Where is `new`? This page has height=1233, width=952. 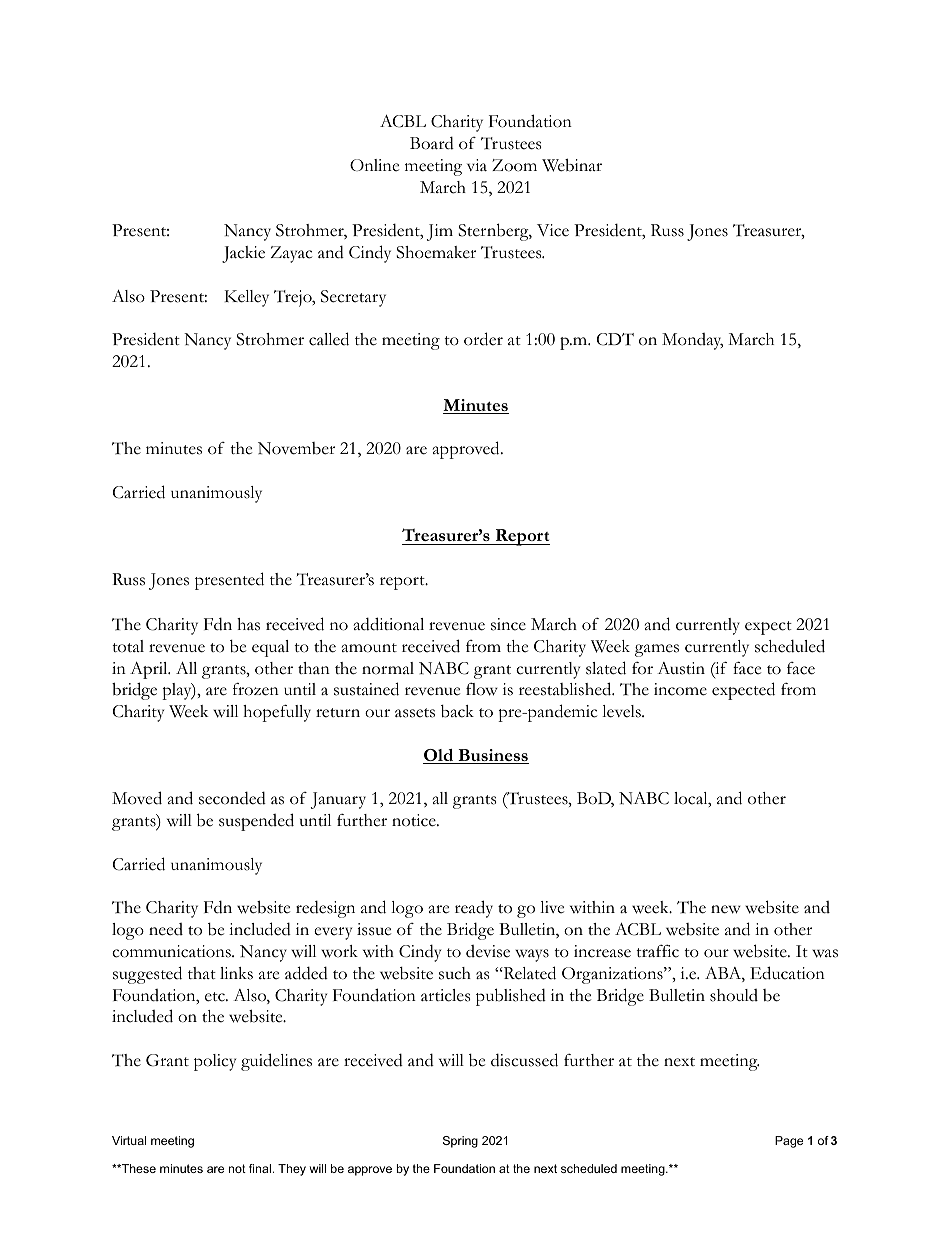 new is located at coordinates (726, 909).
